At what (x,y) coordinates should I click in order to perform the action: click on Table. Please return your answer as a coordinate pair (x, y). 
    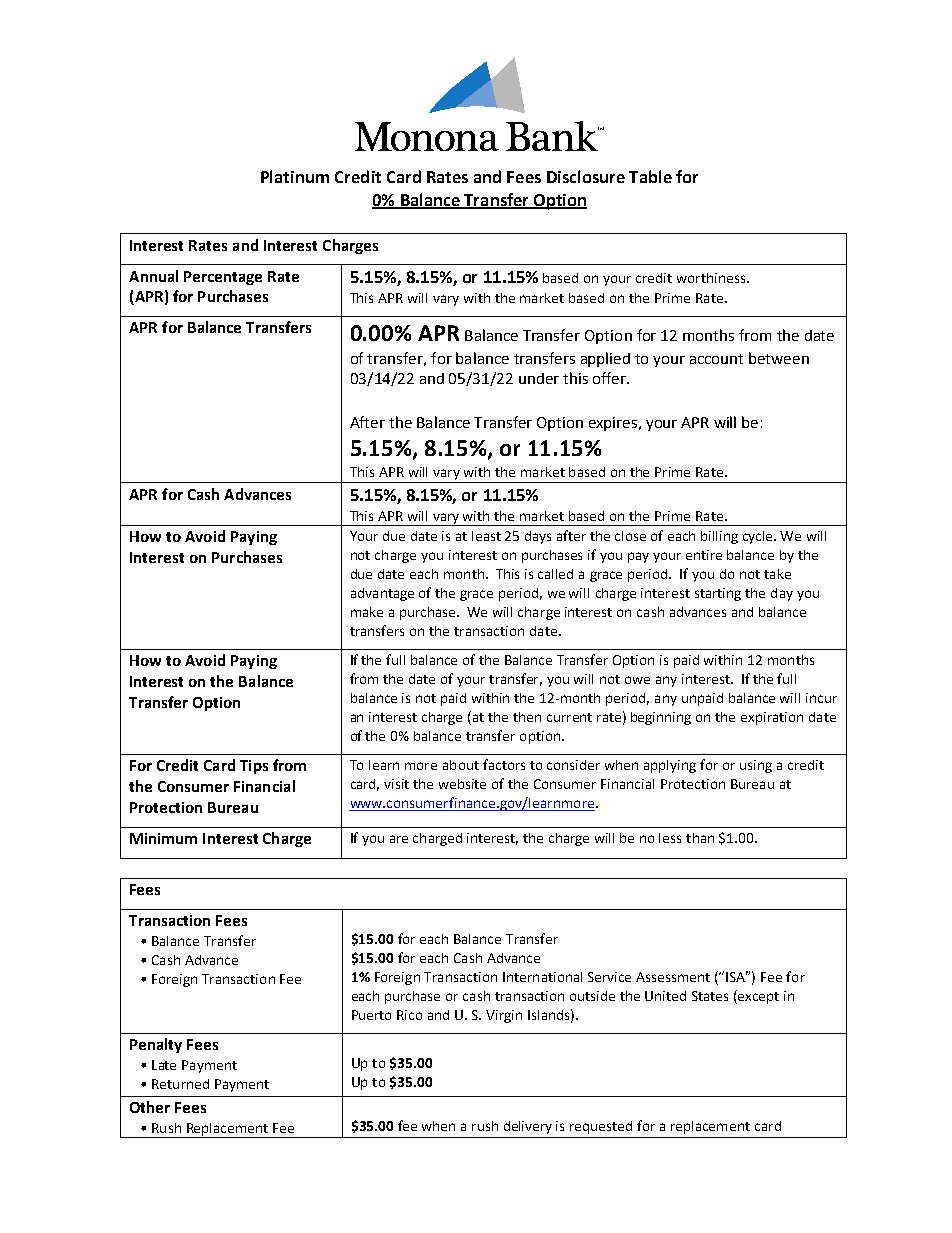
    Looking at the image, I should click on (650, 176).
